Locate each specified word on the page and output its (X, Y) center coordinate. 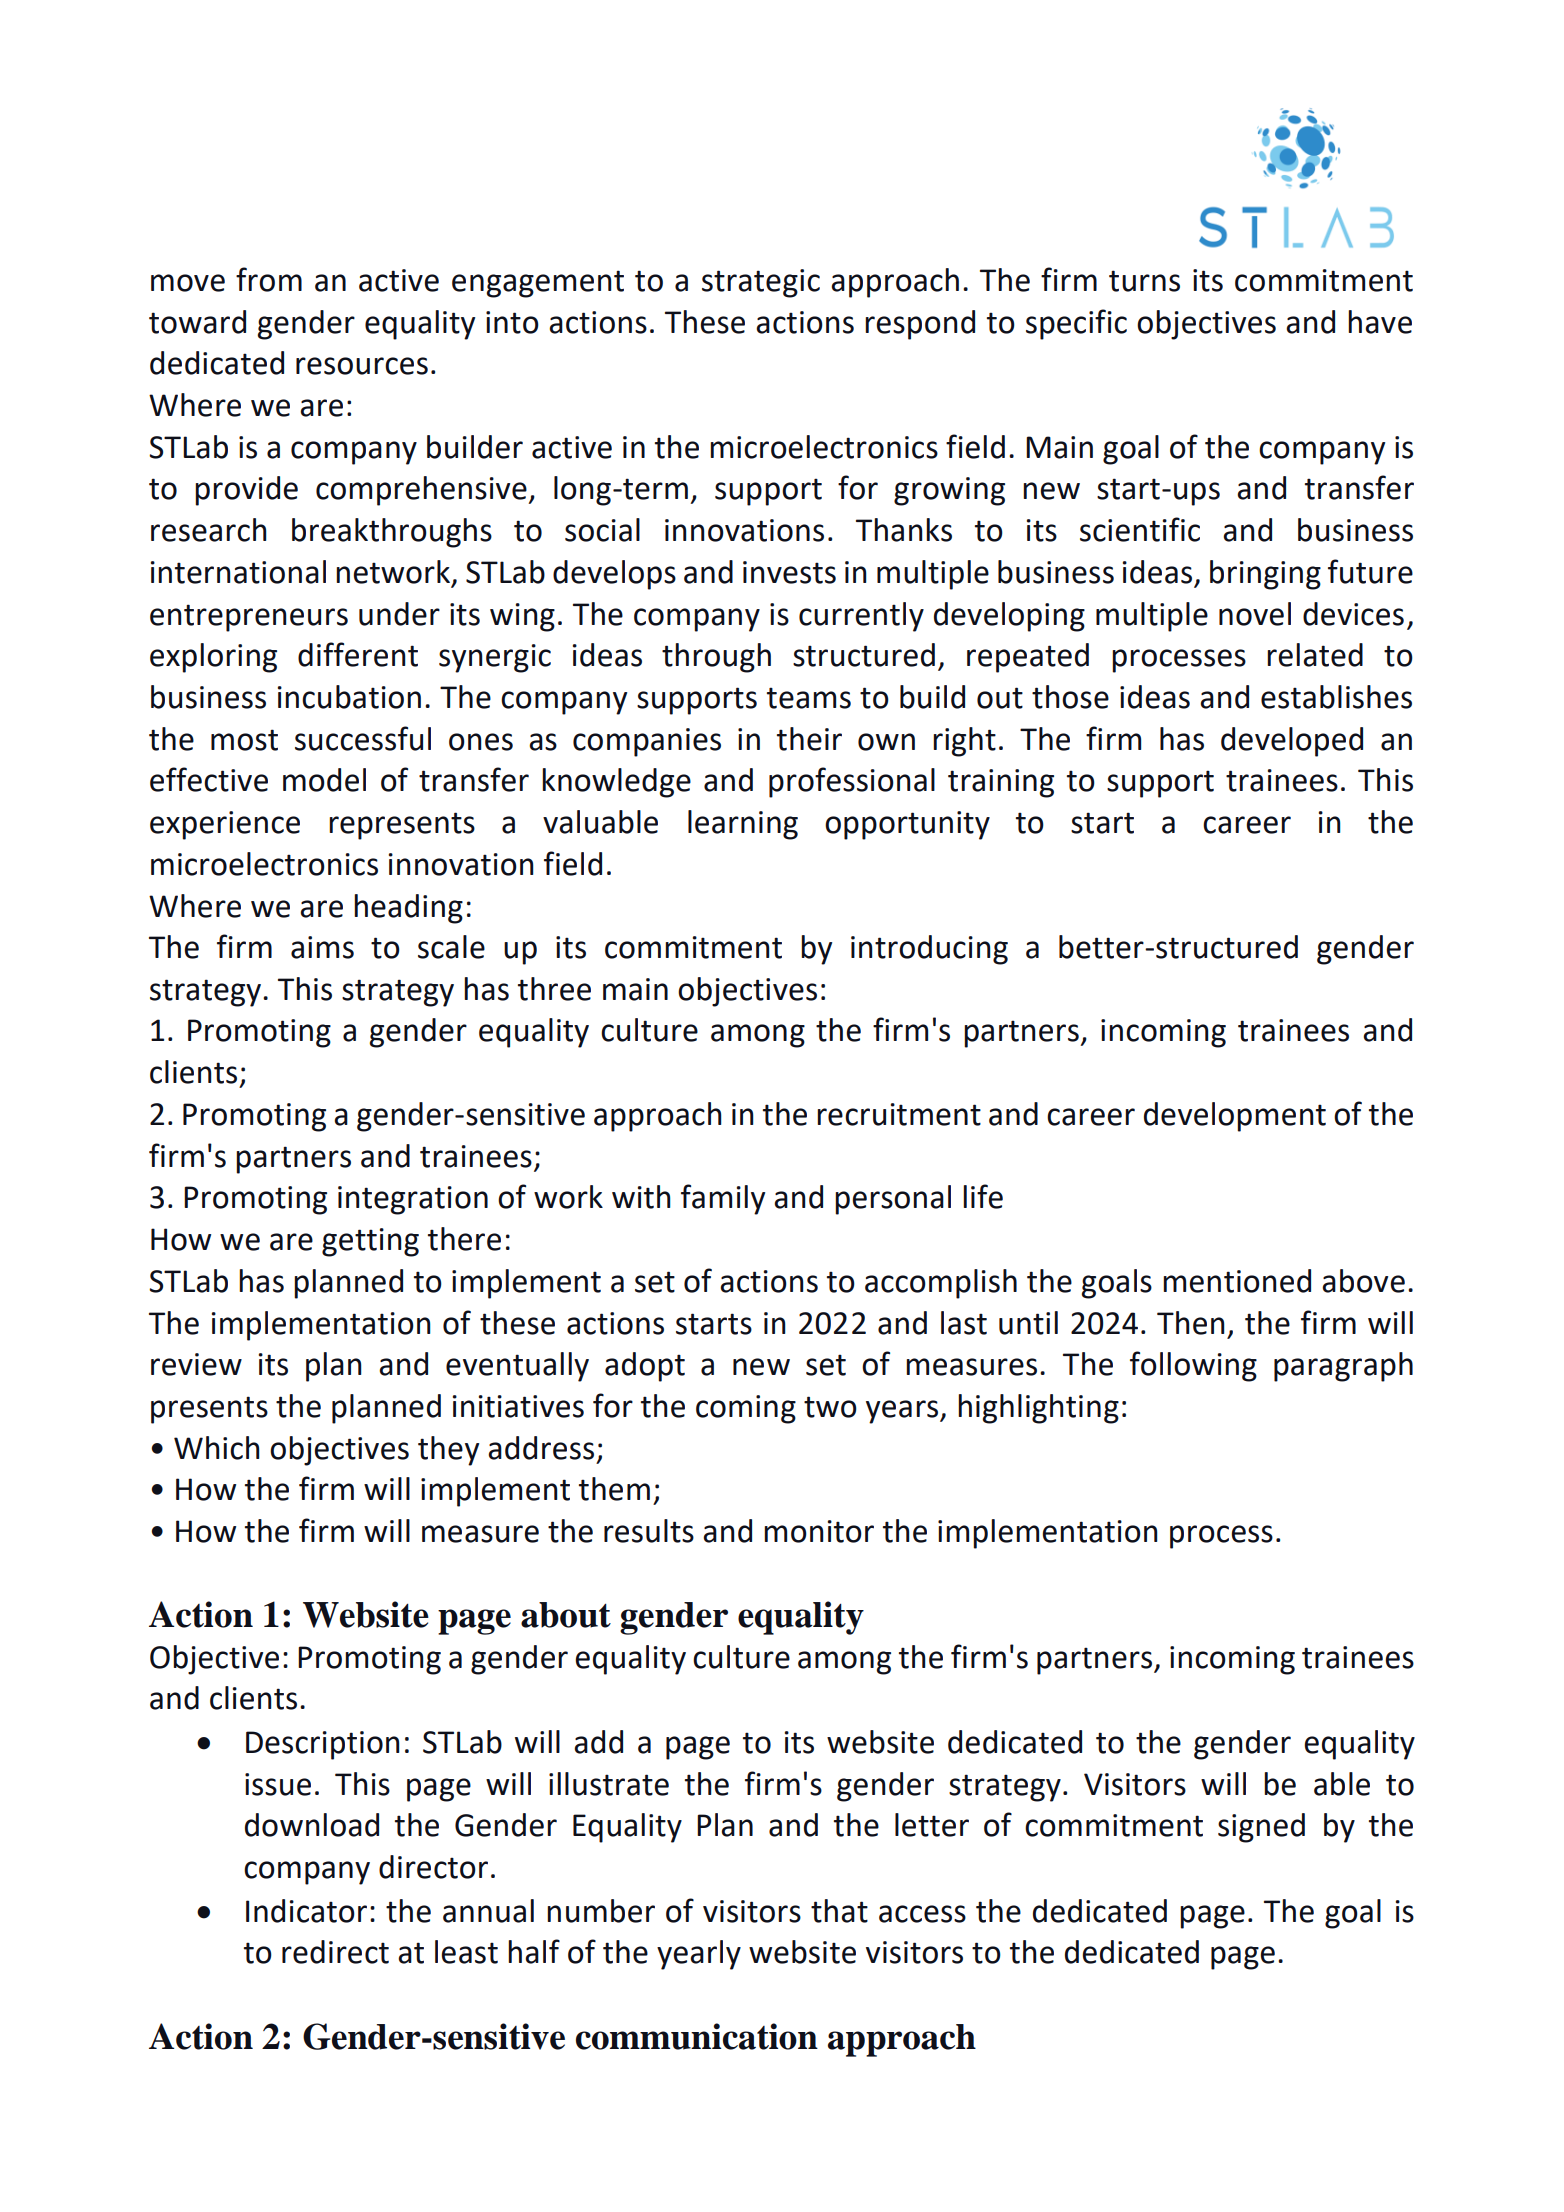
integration (413, 1200)
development (1235, 1117)
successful (363, 738)
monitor (819, 1531)
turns (1144, 281)
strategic (761, 283)
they (448, 1451)
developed (1292, 742)
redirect (335, 1952)
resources (362, 366)
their (809, 739)
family (723, 1199)
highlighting (1038, 1409)
